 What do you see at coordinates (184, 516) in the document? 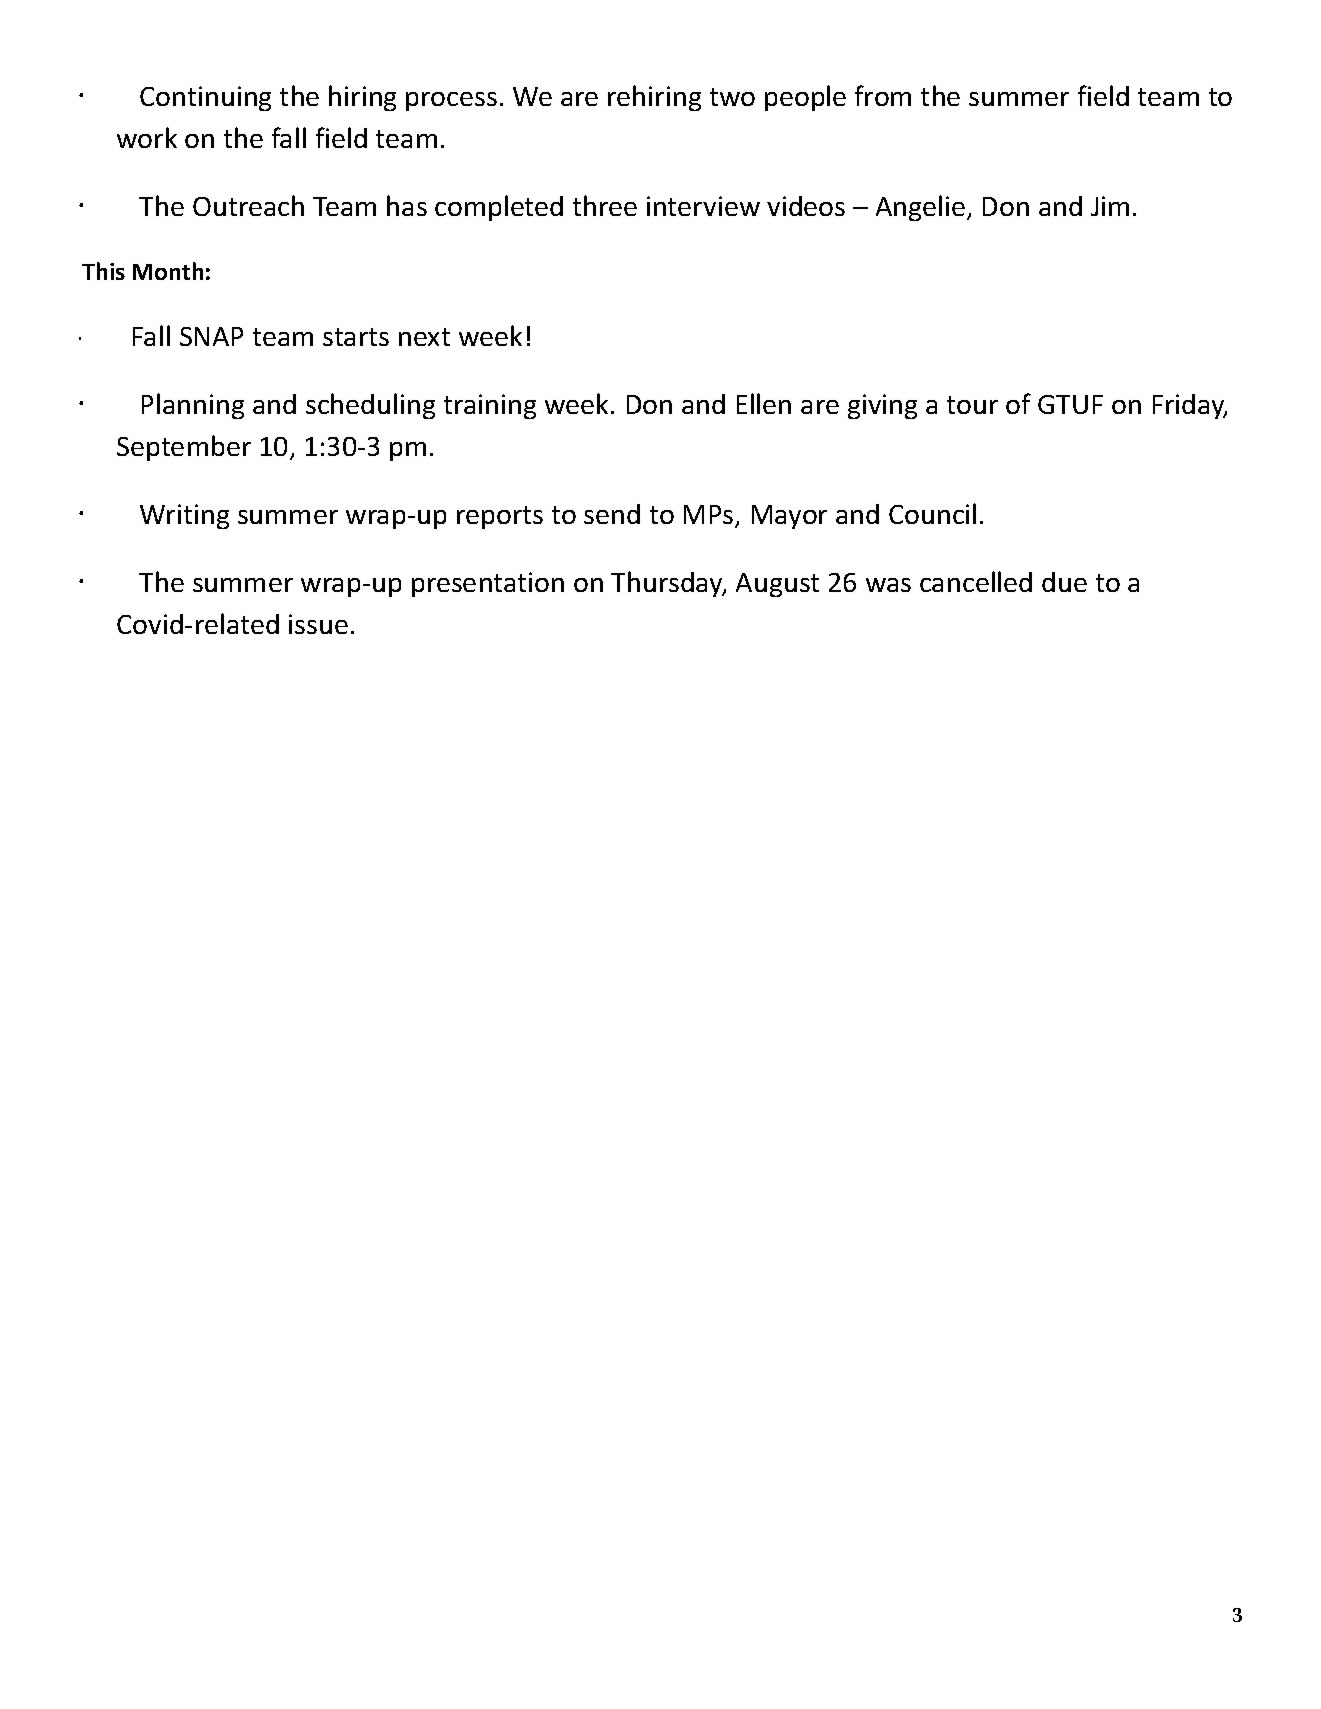
I see `Writing` at bounding box center [184, 516].
